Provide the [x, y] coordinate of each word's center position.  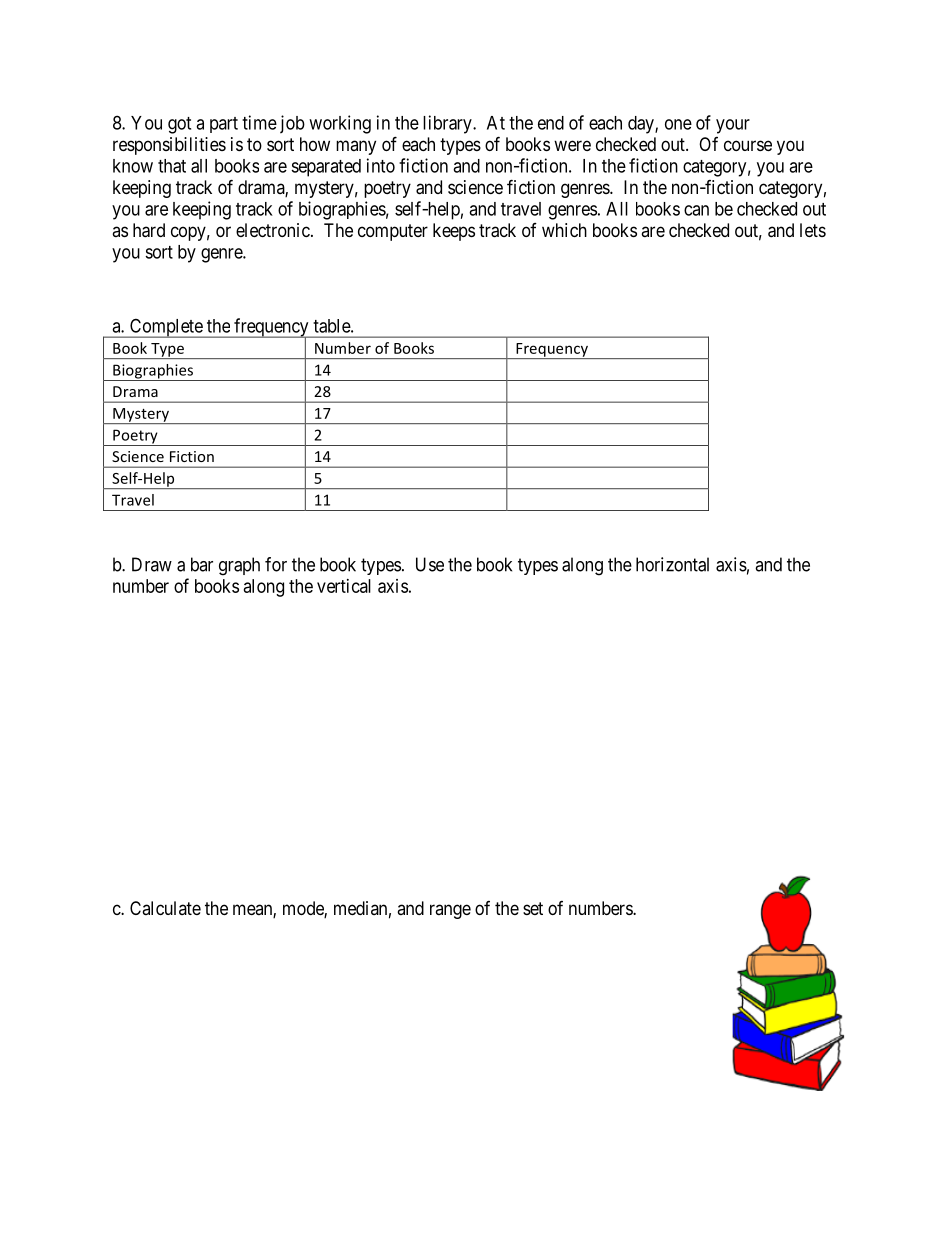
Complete [166, 328]
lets [813, 230]
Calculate [165, 908]
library [448, 124]
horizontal [672, 564]
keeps [454, 232]
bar [202, 564]
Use [430, 564]
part [224, 125]
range [450, 911]
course [748, 145]
